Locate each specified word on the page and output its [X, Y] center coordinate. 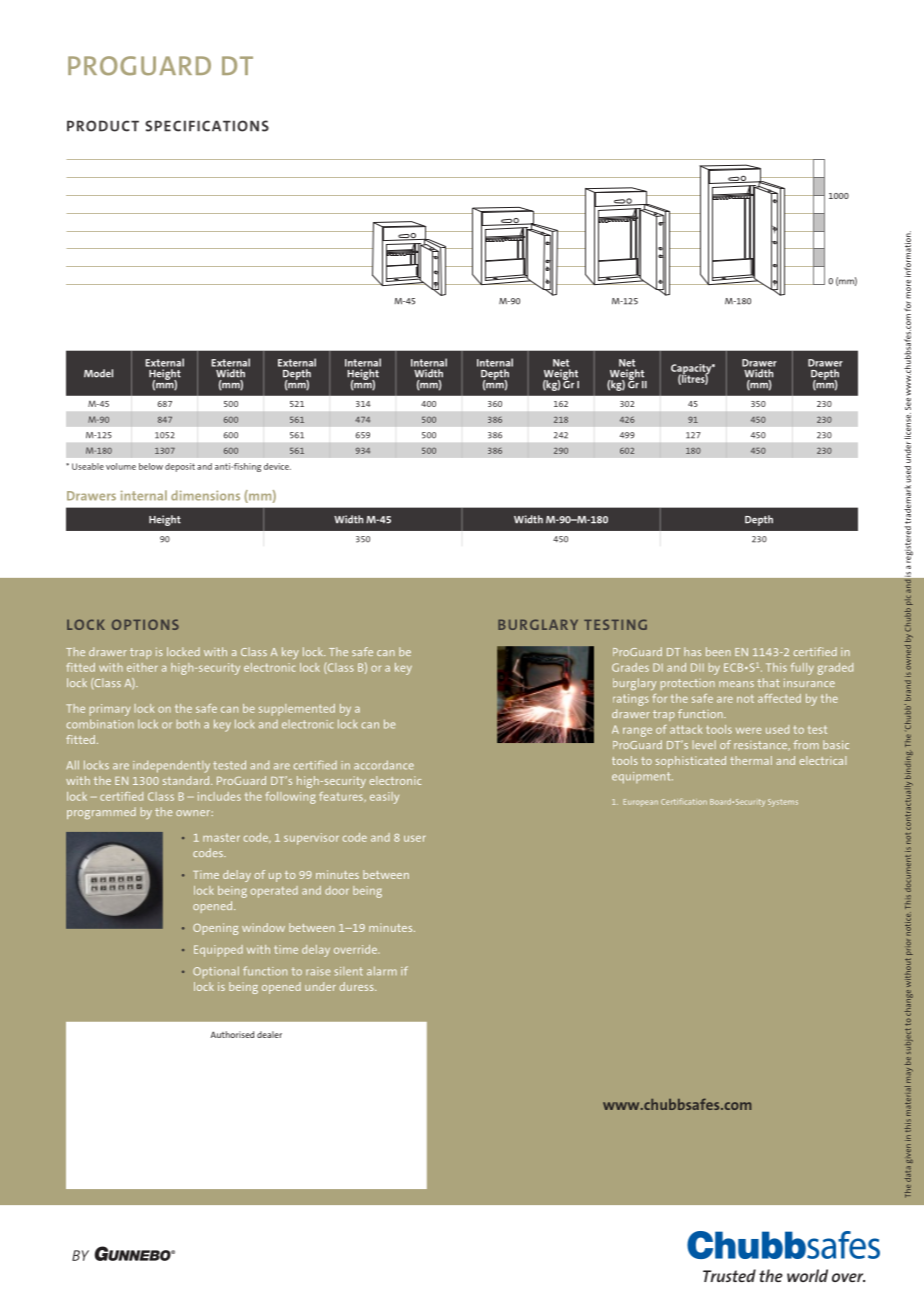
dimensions [205, 495]
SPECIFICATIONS [207, 126]
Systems [783, 803]
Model [98, 373]
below [151, 466]
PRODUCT [103, 126]
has [692, 651]
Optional [216, 972]
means [736, 684]
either [142, 667]
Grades [630, 667]
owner [193, 813]
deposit [180, 467]
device [277, 466]
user [415, 838]
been [718, 651]
